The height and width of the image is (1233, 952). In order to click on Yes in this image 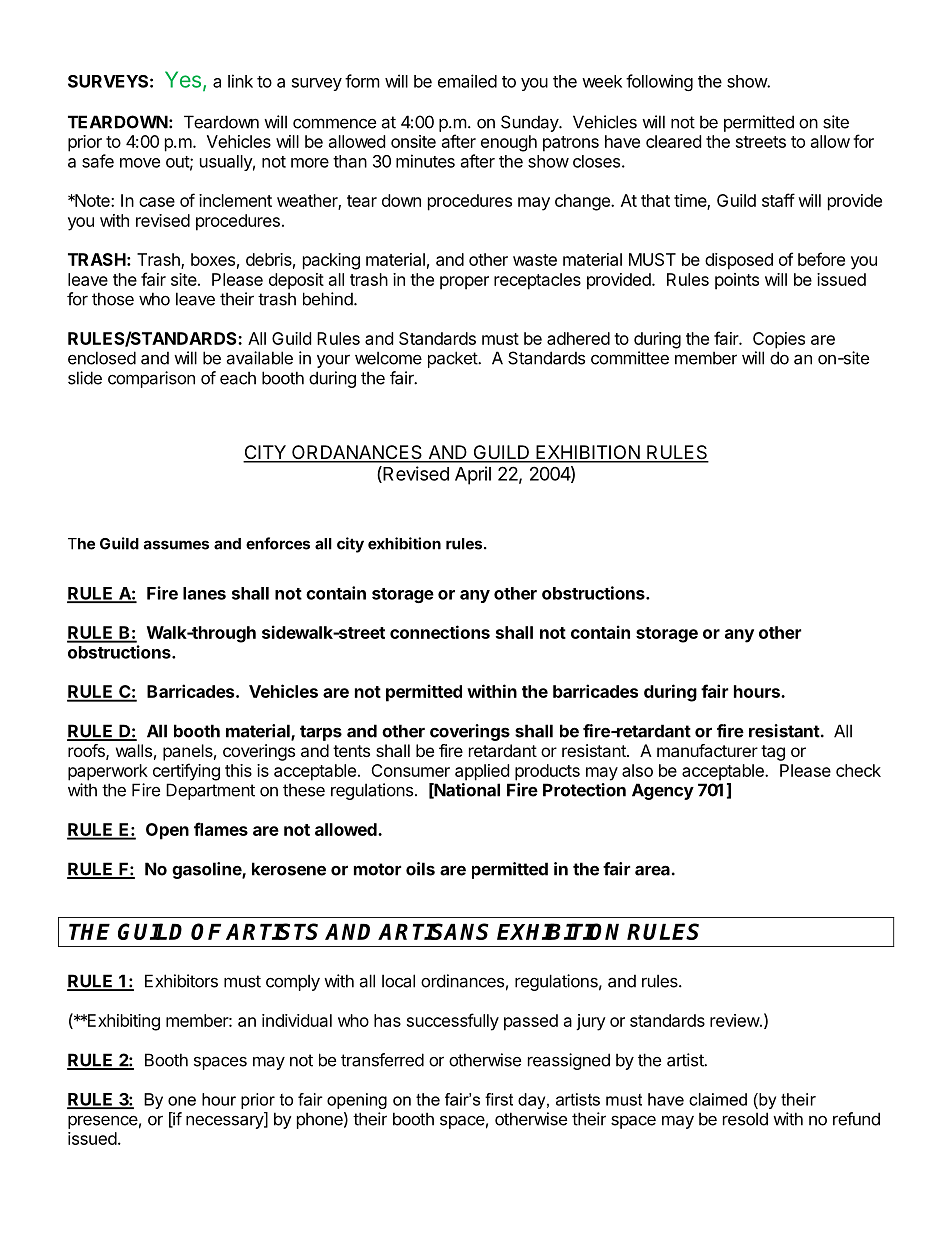, I will do `click(183, 79)`.
